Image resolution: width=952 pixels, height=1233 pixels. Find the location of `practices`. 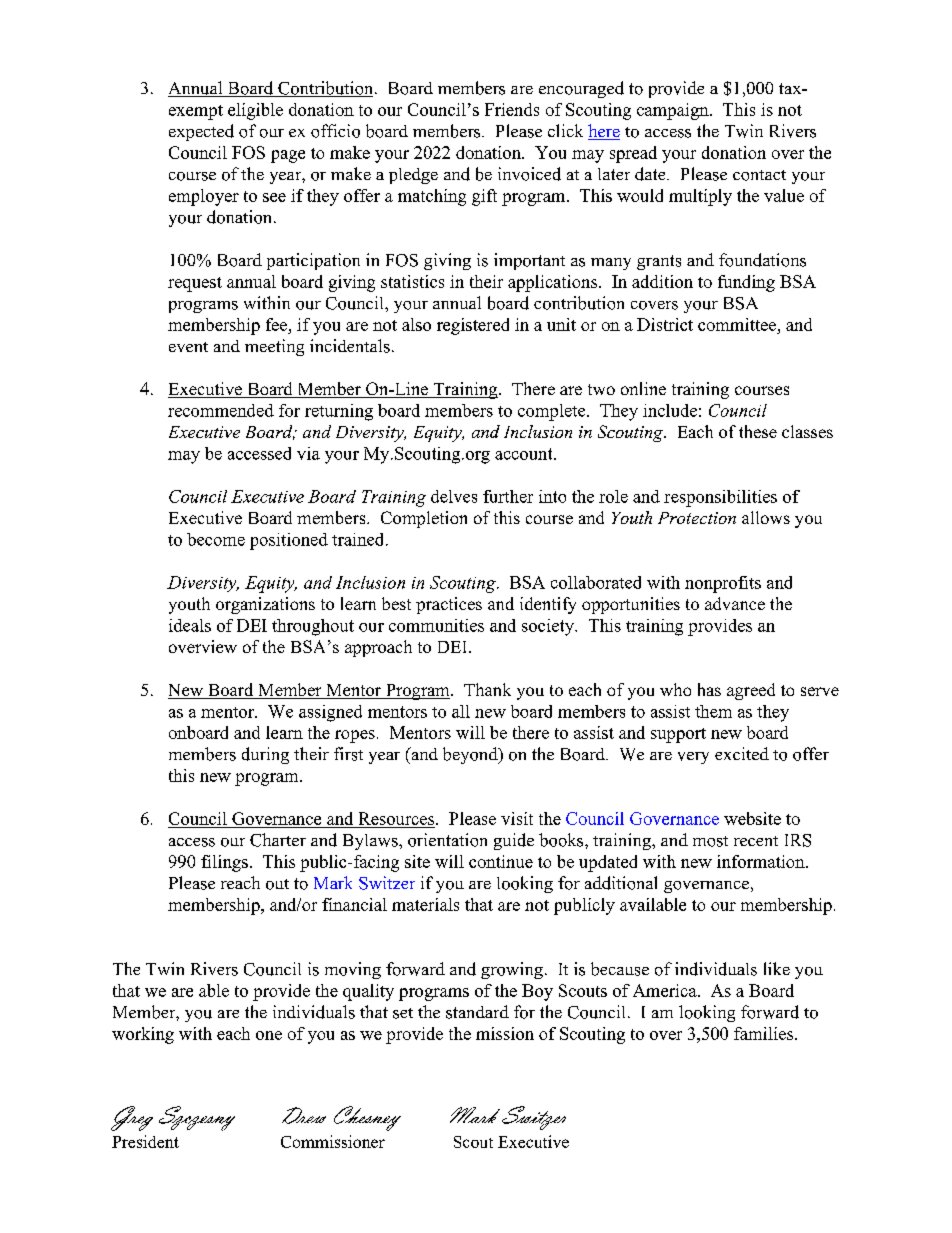

practices is located at coordinates (449, 605).
